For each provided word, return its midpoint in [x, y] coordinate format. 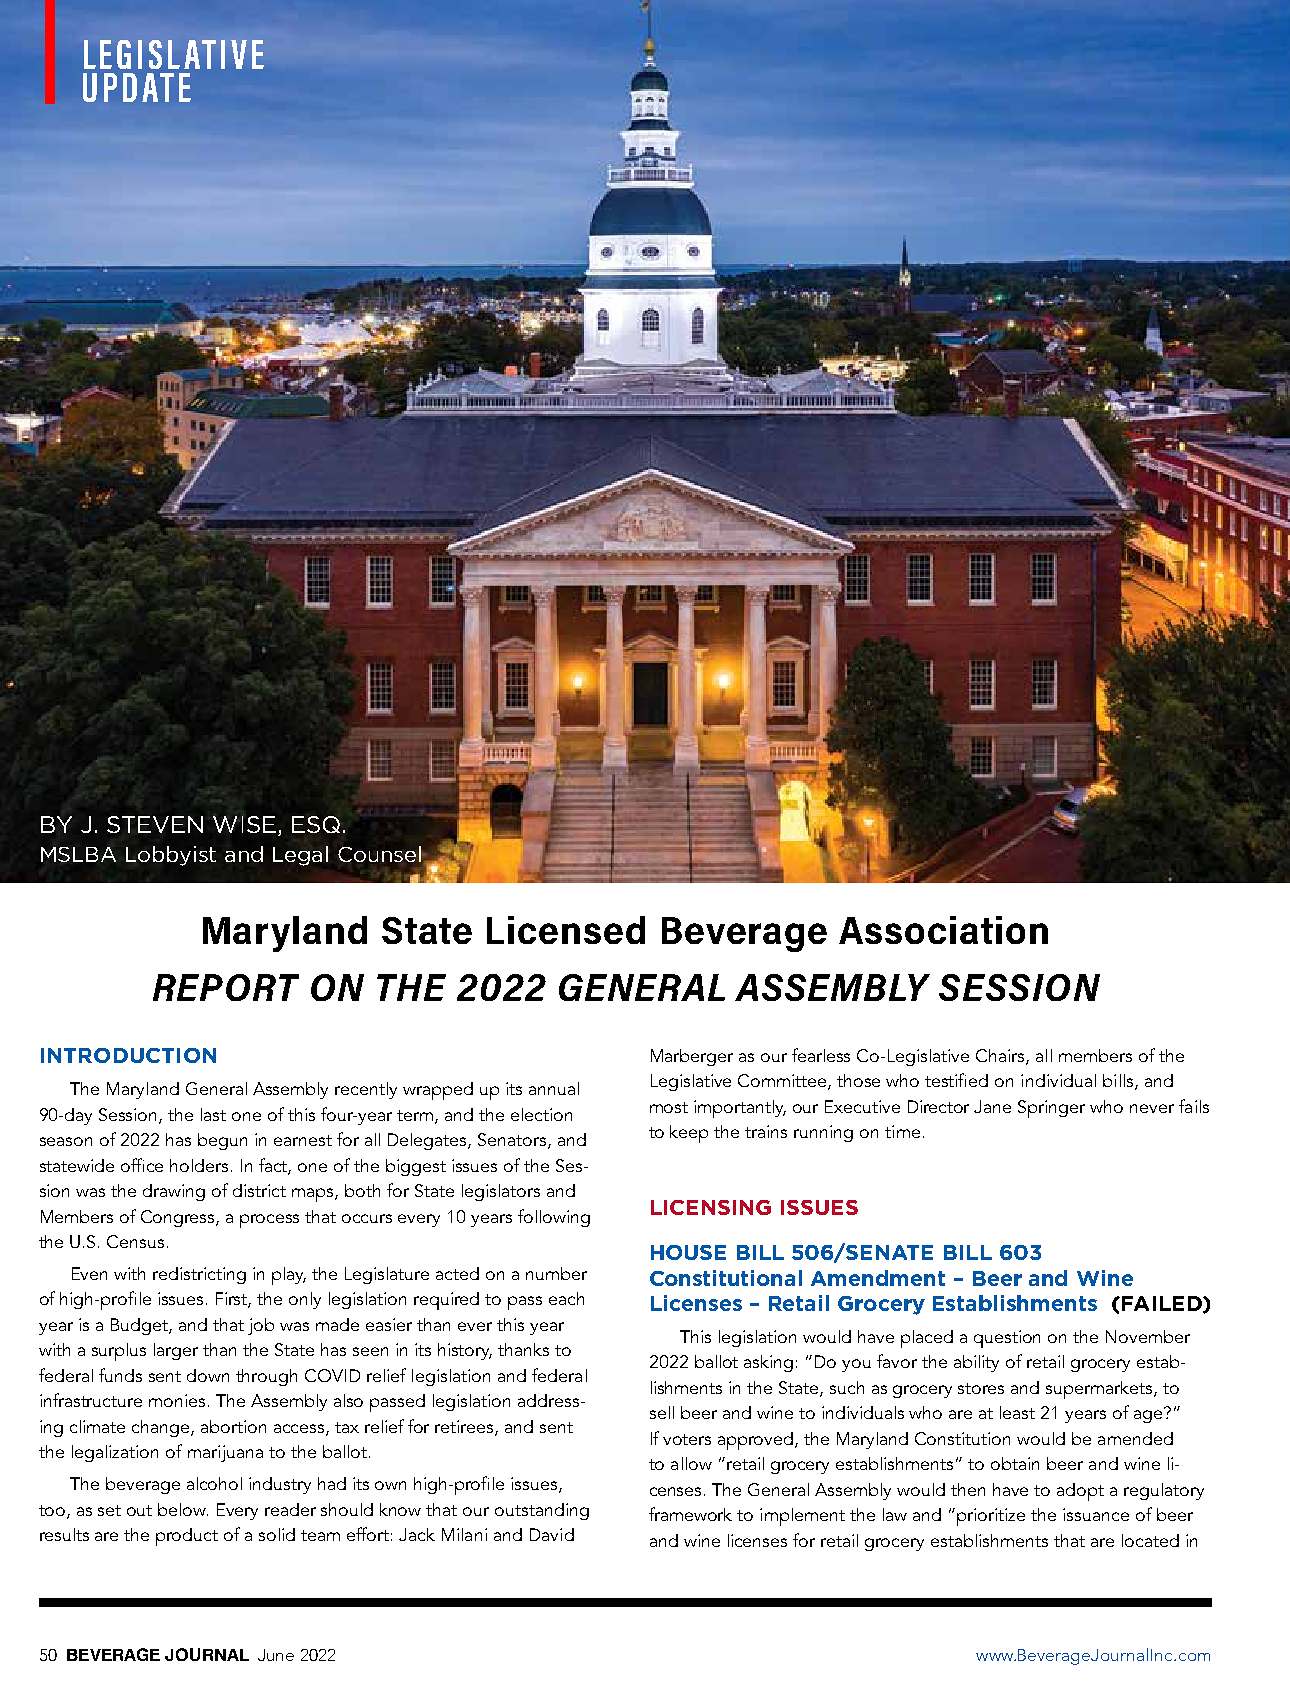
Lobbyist [171, 856]
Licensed [566, 930]
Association [943, 930]
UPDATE [137, 87]
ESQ [316, 824]
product [187, 1537]
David [552, 1534]
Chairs [1001, 1056]
